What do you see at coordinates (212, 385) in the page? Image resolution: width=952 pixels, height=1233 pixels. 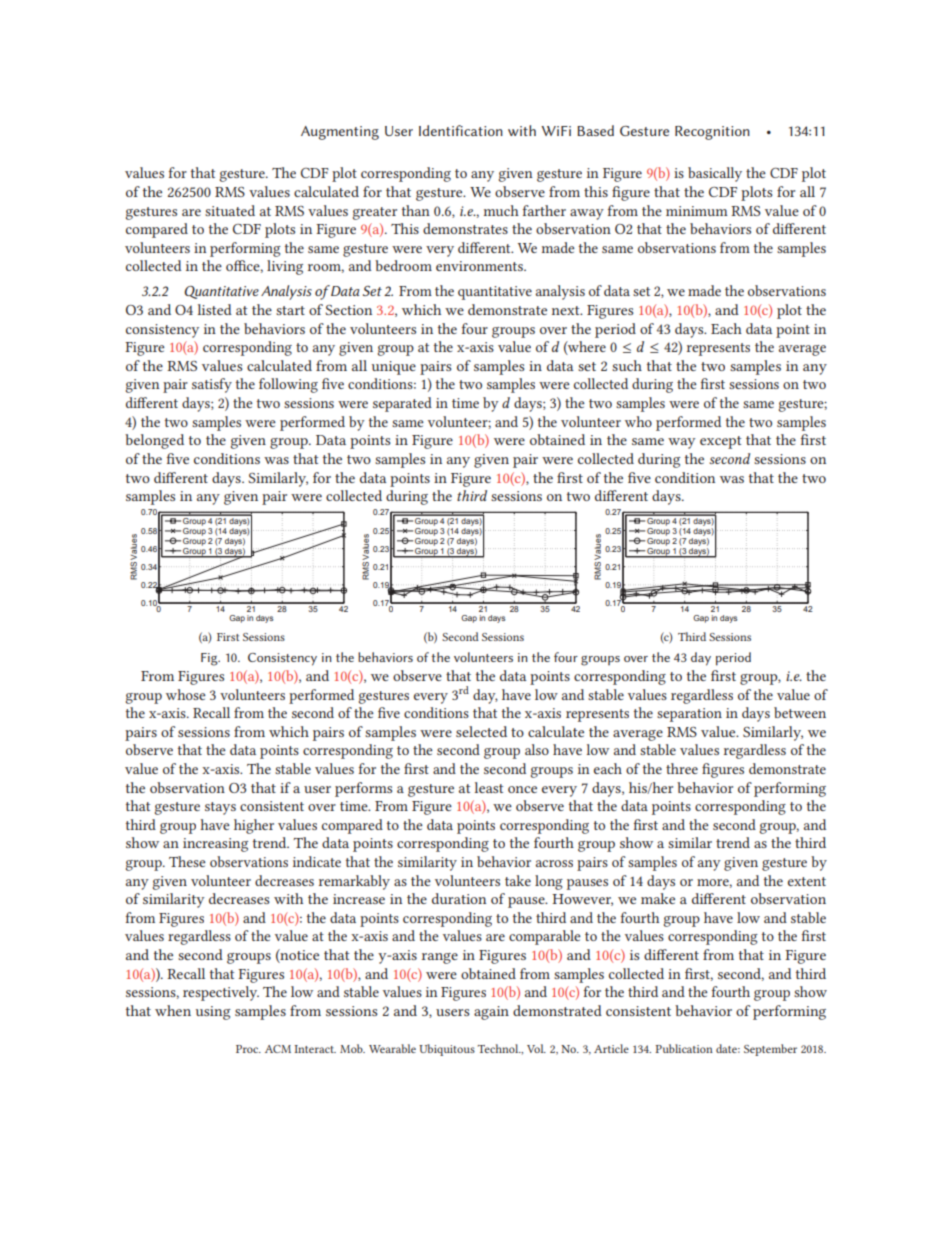 I see `satisfy` at bounding box center [212, 385].
